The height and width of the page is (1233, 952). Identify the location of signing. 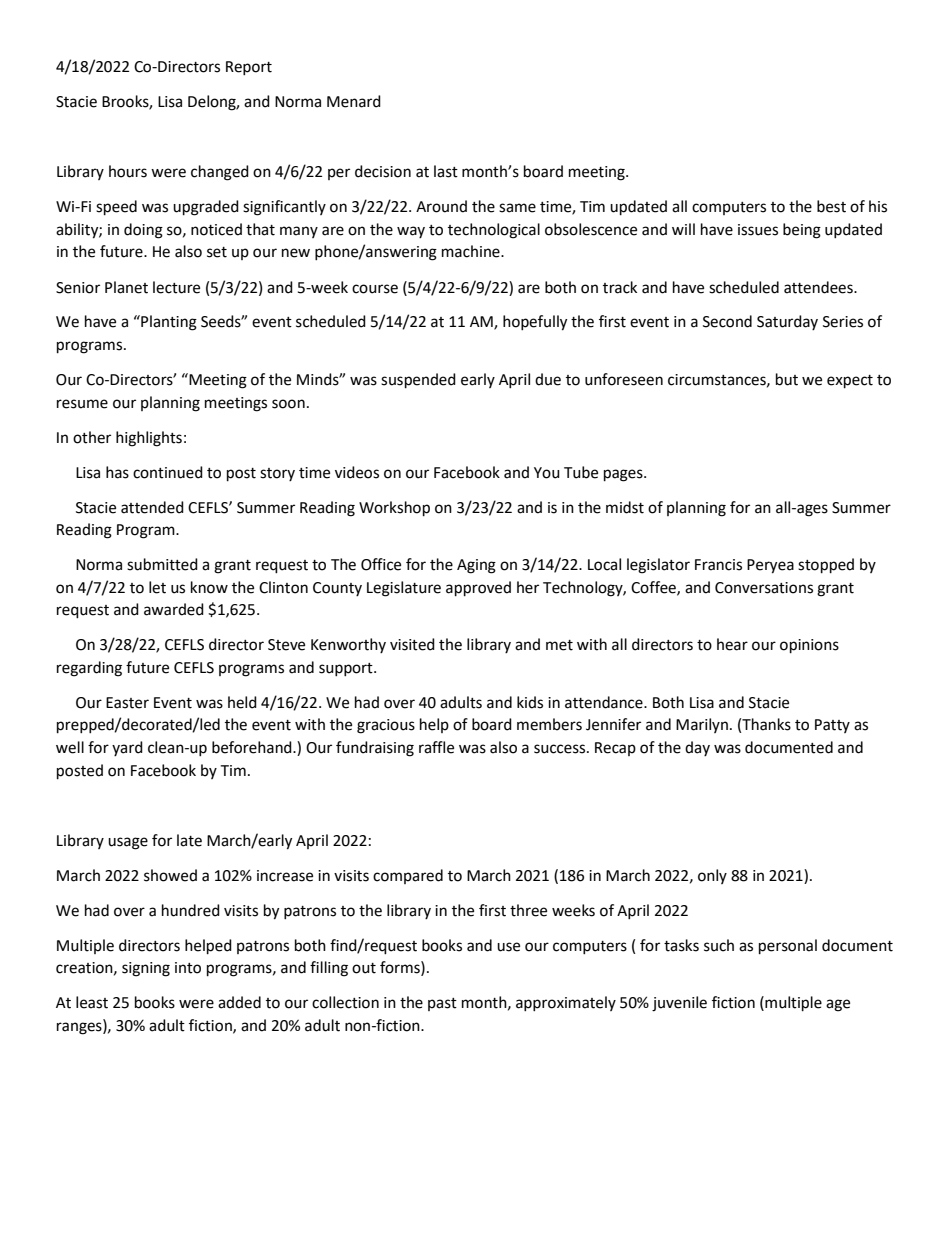
(146, 969).
